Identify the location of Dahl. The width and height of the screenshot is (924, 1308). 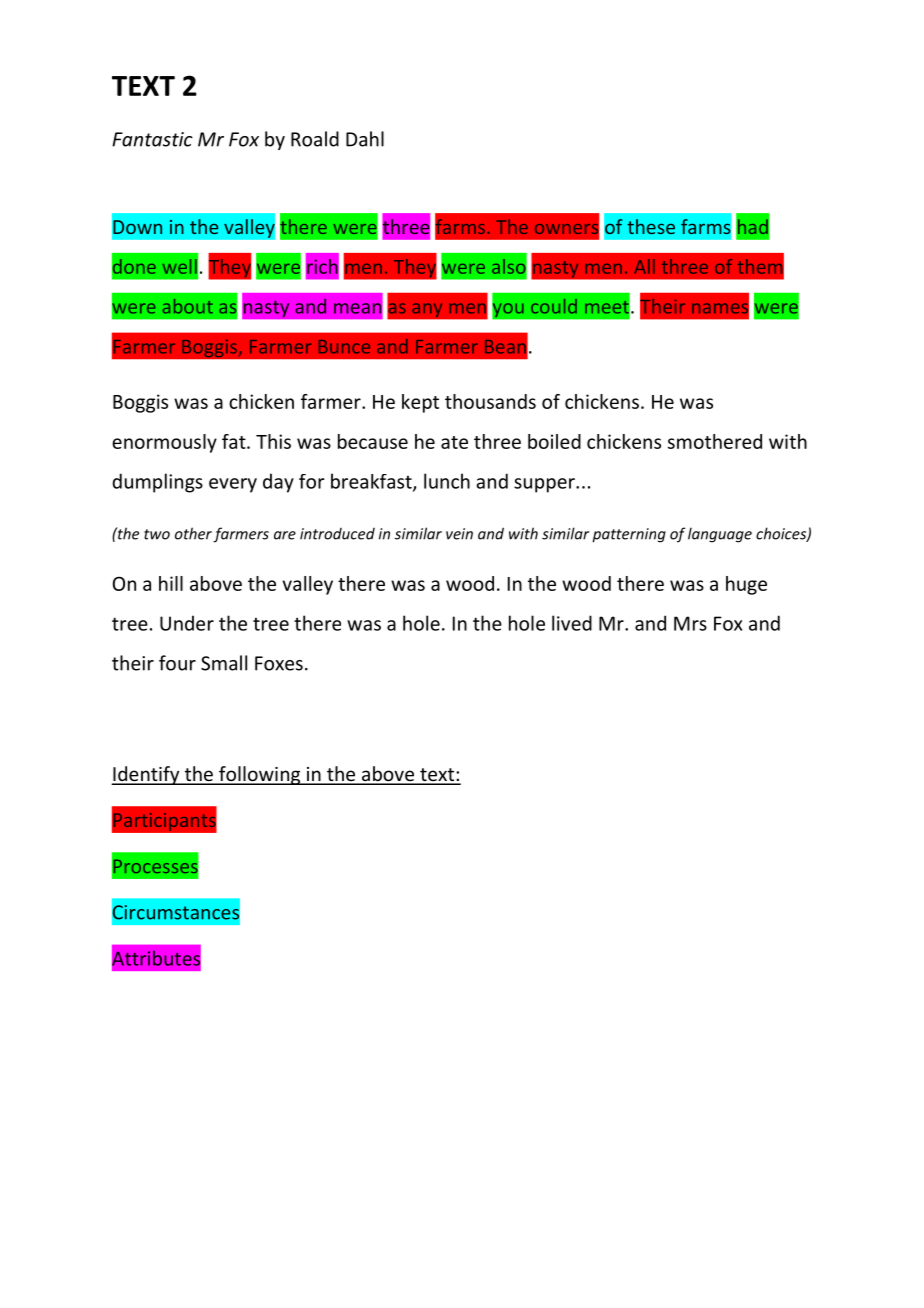
(365, 139).
